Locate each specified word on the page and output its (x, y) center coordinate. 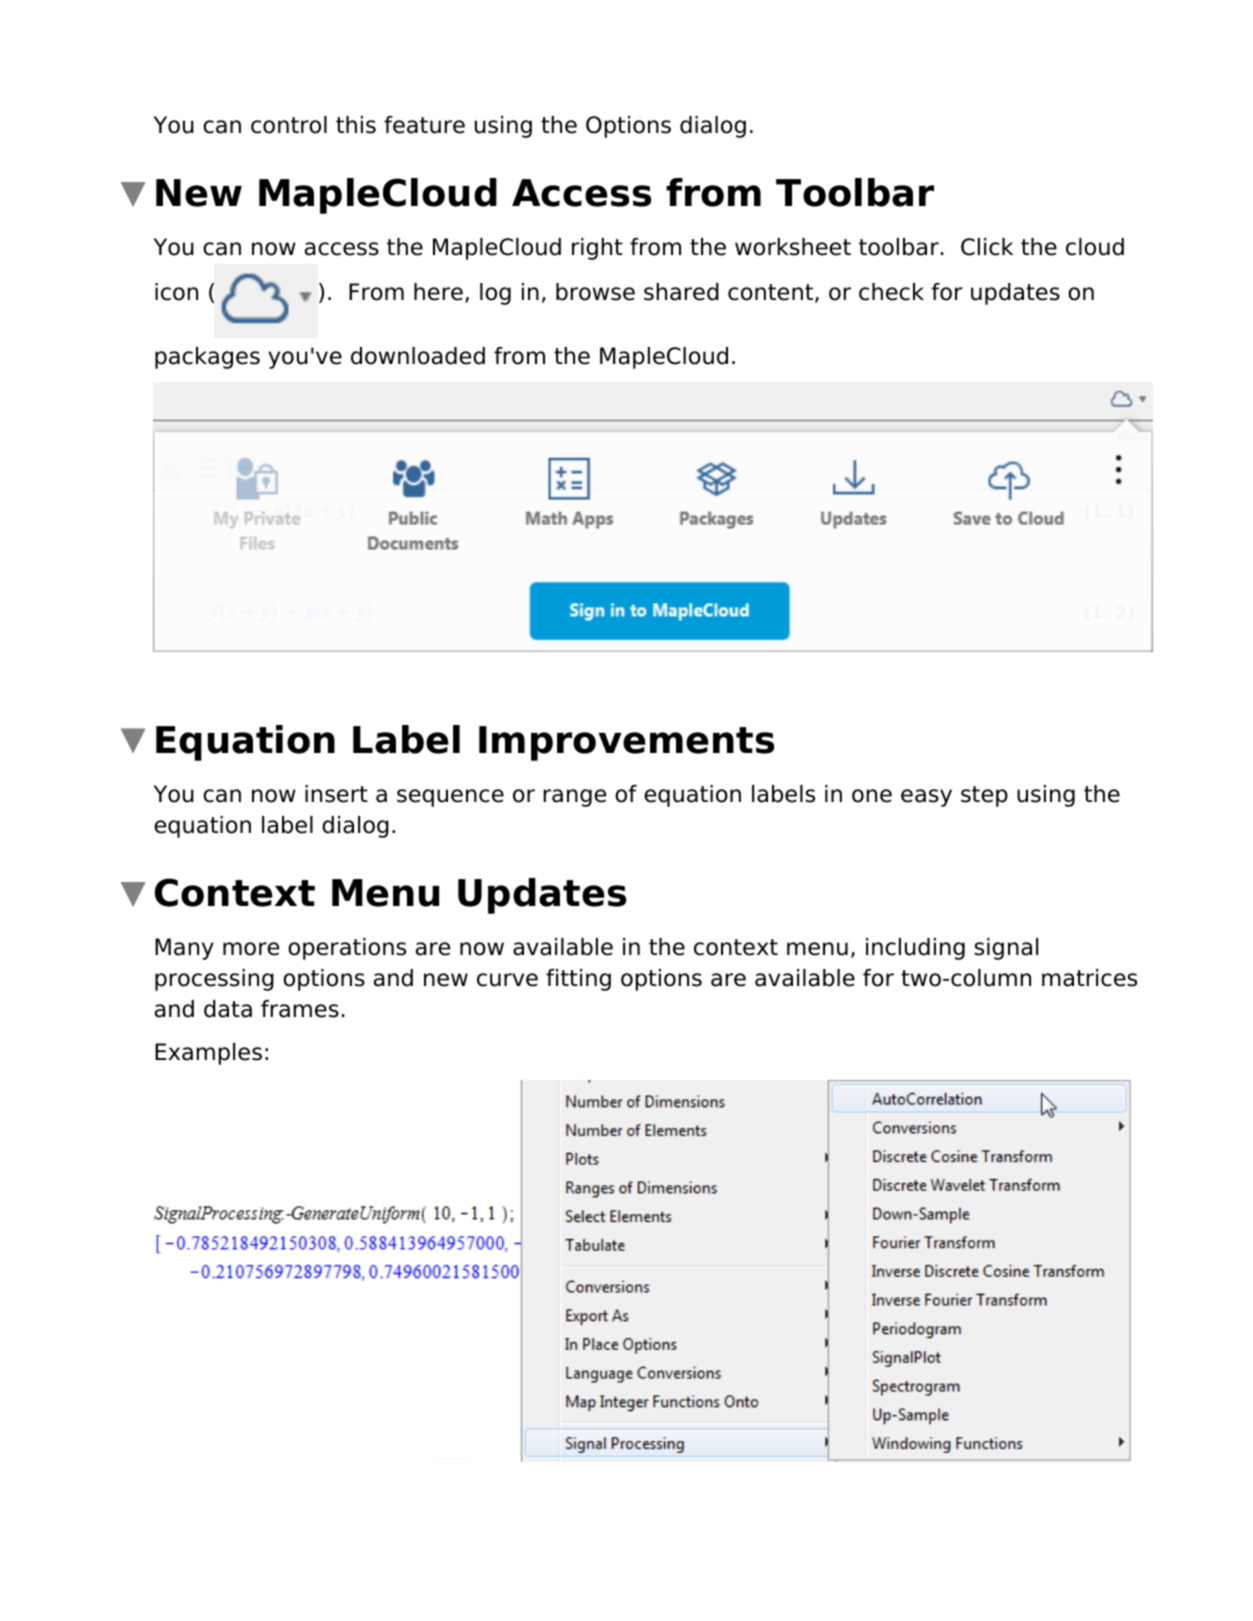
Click (987, 247)
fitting (578, 980)
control (289, 125)
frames (300, 1009)
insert (336, 794)
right (597, 249)
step (984, 796)
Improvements (626, 743)
